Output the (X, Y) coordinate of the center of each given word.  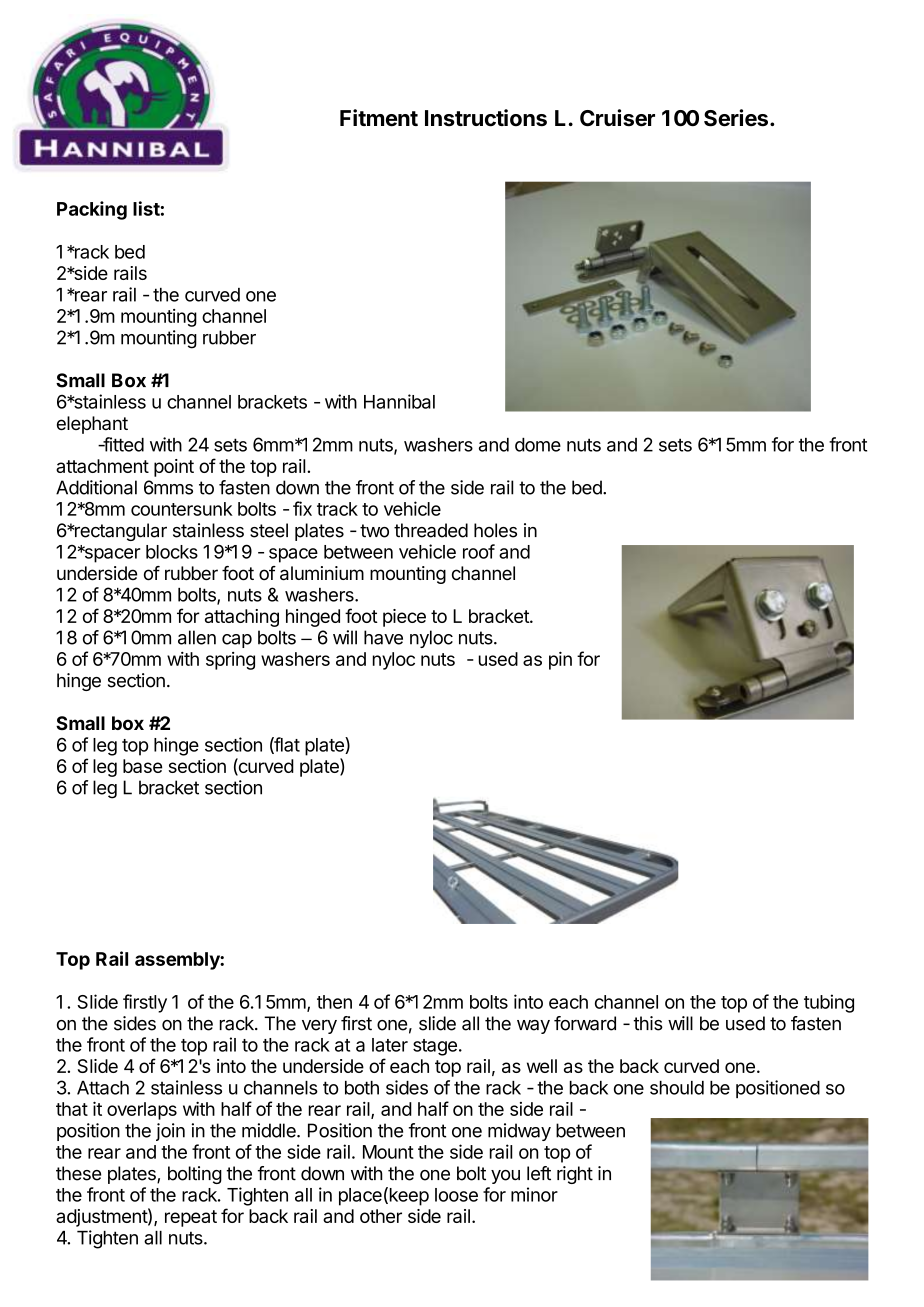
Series (736, 118)
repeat (191, 1218)
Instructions (486, 118)
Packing (92, 210)
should (677, 1088)
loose (456, 1195)
